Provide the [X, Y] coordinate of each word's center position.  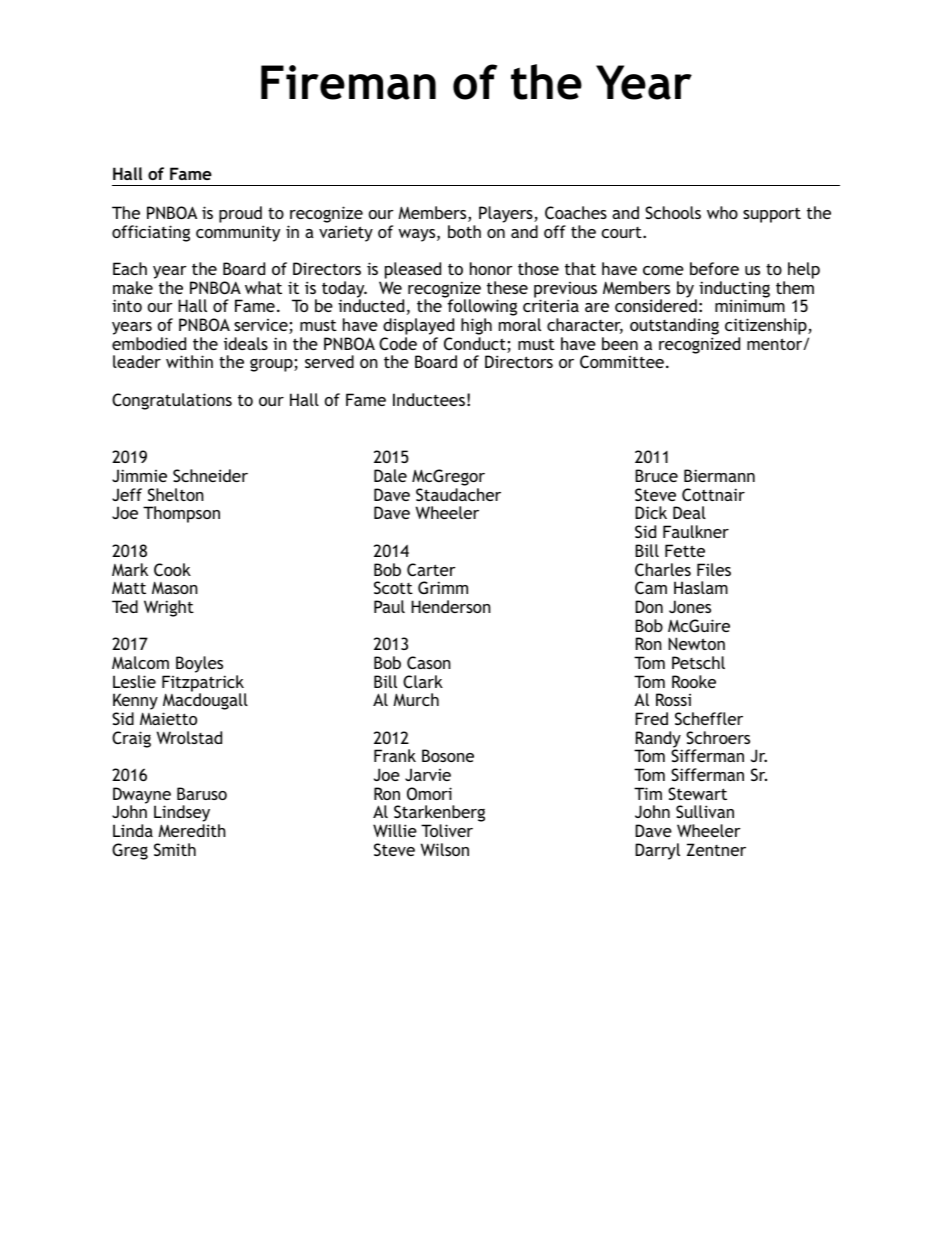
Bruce [656, 475]
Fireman [348, 82]
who [722, 212]
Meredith [192, 830]
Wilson [445, 849]
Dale [390, 475]
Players [507, 214]
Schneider [210, 475]
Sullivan [705, 811]
